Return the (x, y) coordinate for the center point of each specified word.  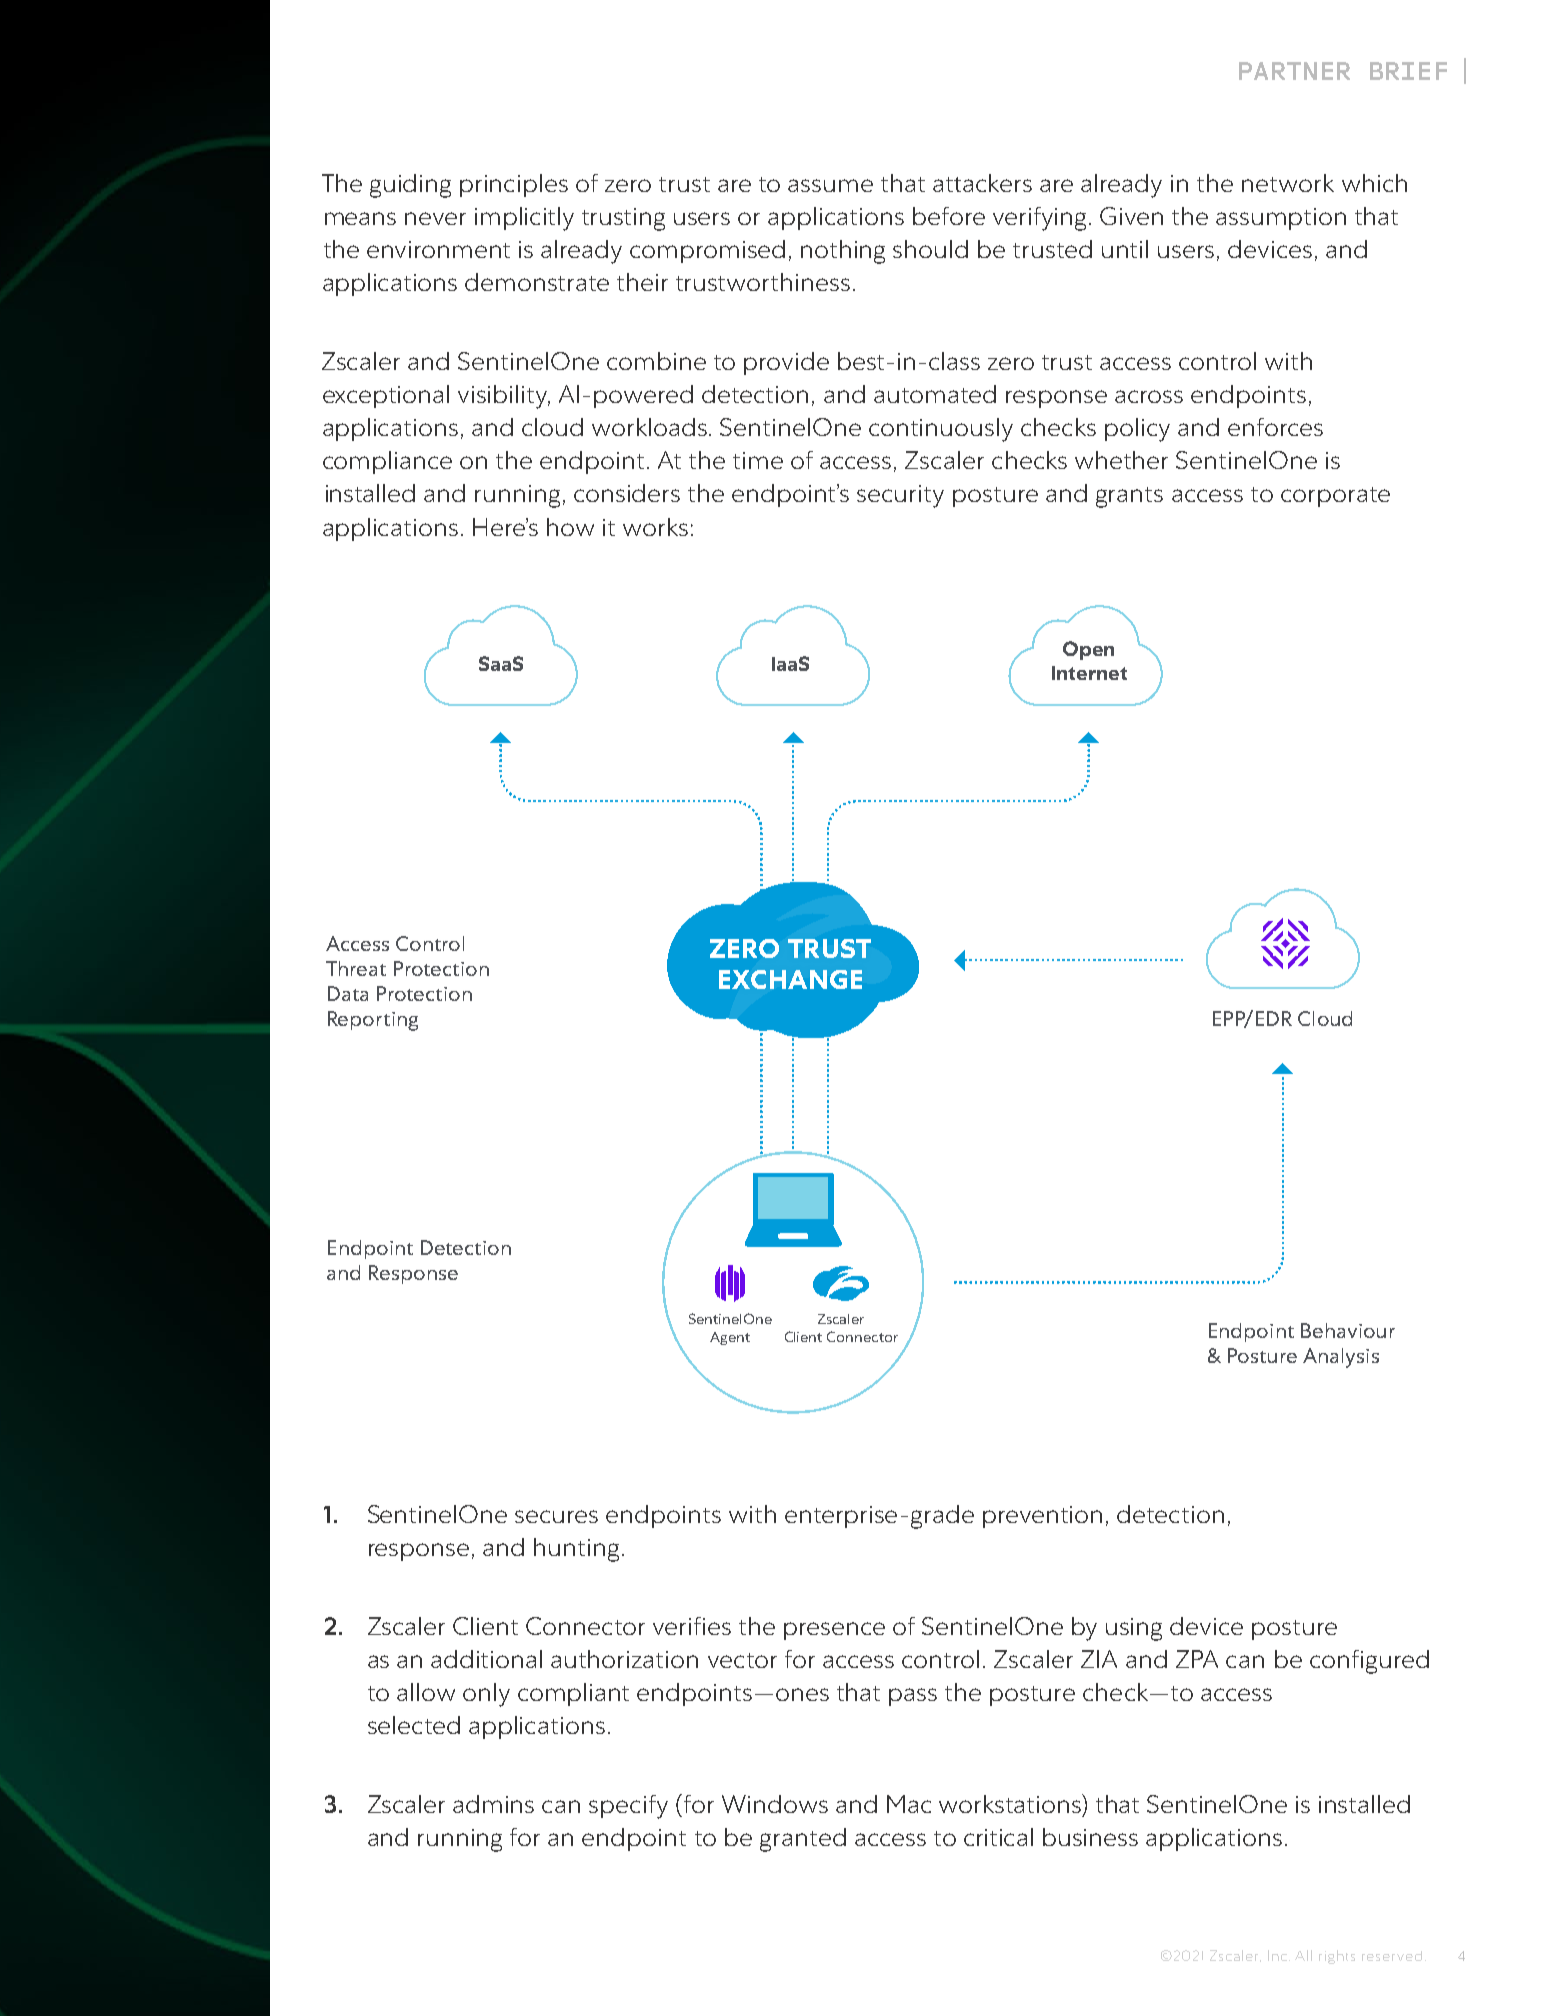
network (1288, 183)
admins (493, 1804)
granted (803, 1840)
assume (830, 185)
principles (514, 185)
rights (1337, 1957)
